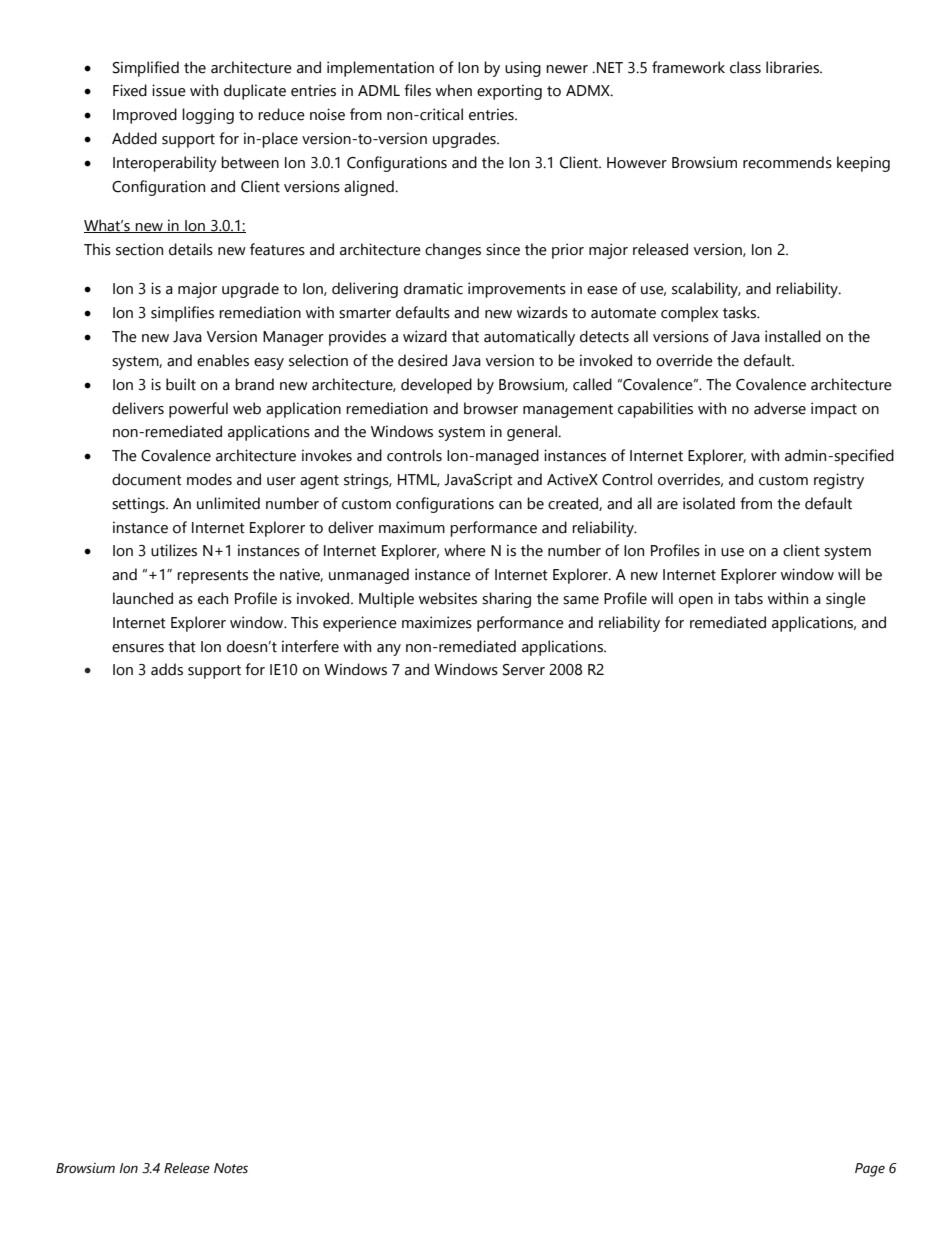  I want to click on libraries, so click(793, 67).
